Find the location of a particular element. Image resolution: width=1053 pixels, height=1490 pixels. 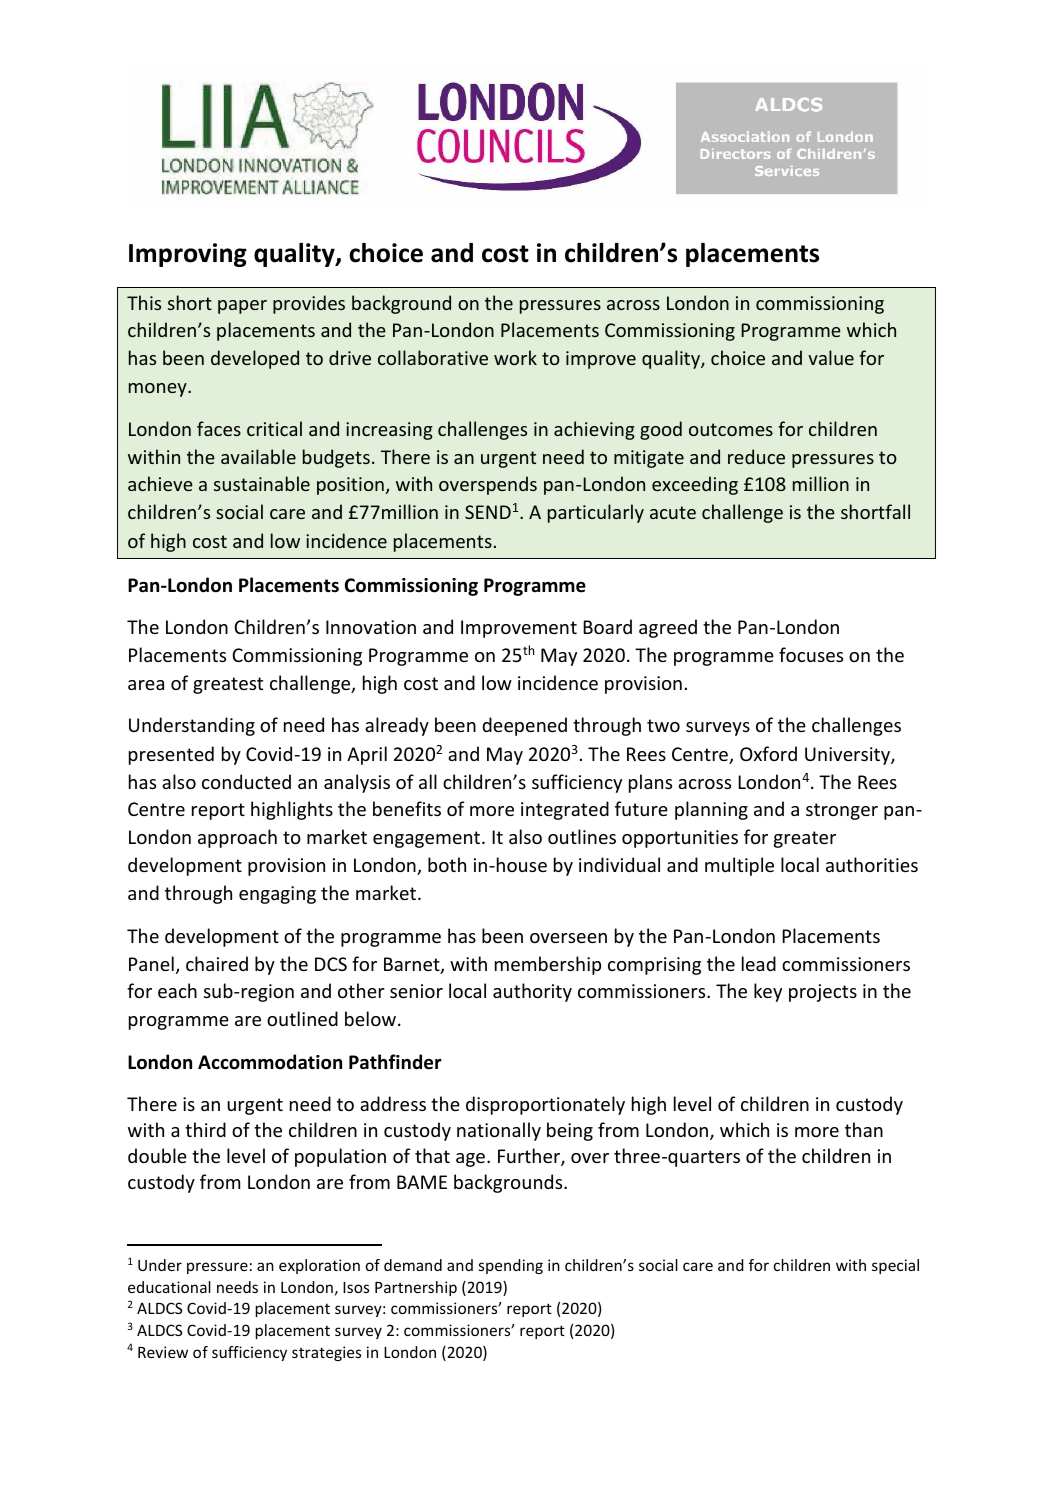

Board is located at coordinates (607, 626).
